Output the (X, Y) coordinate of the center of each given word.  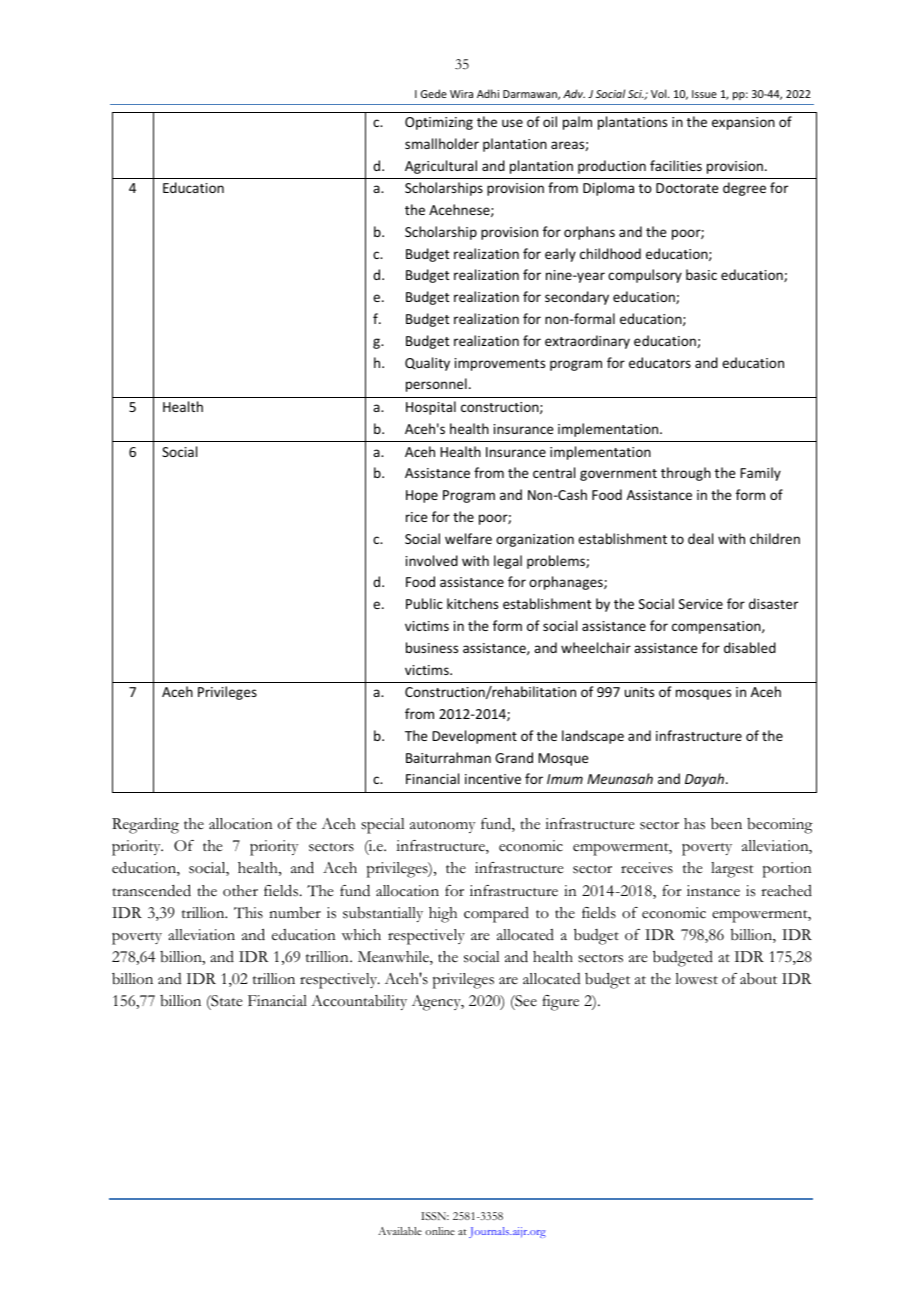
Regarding (145, 826)
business (432, 647)
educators (660, 362)
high (443, 915)
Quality (427, 364)
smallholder (442, 143)
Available (400, 1231)
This (248, 913)
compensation (717, 627)
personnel (436, 385)
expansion (743, 123)
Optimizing (439, 123)
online (440, 1231)
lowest (696, 979)
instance (713, 891)
